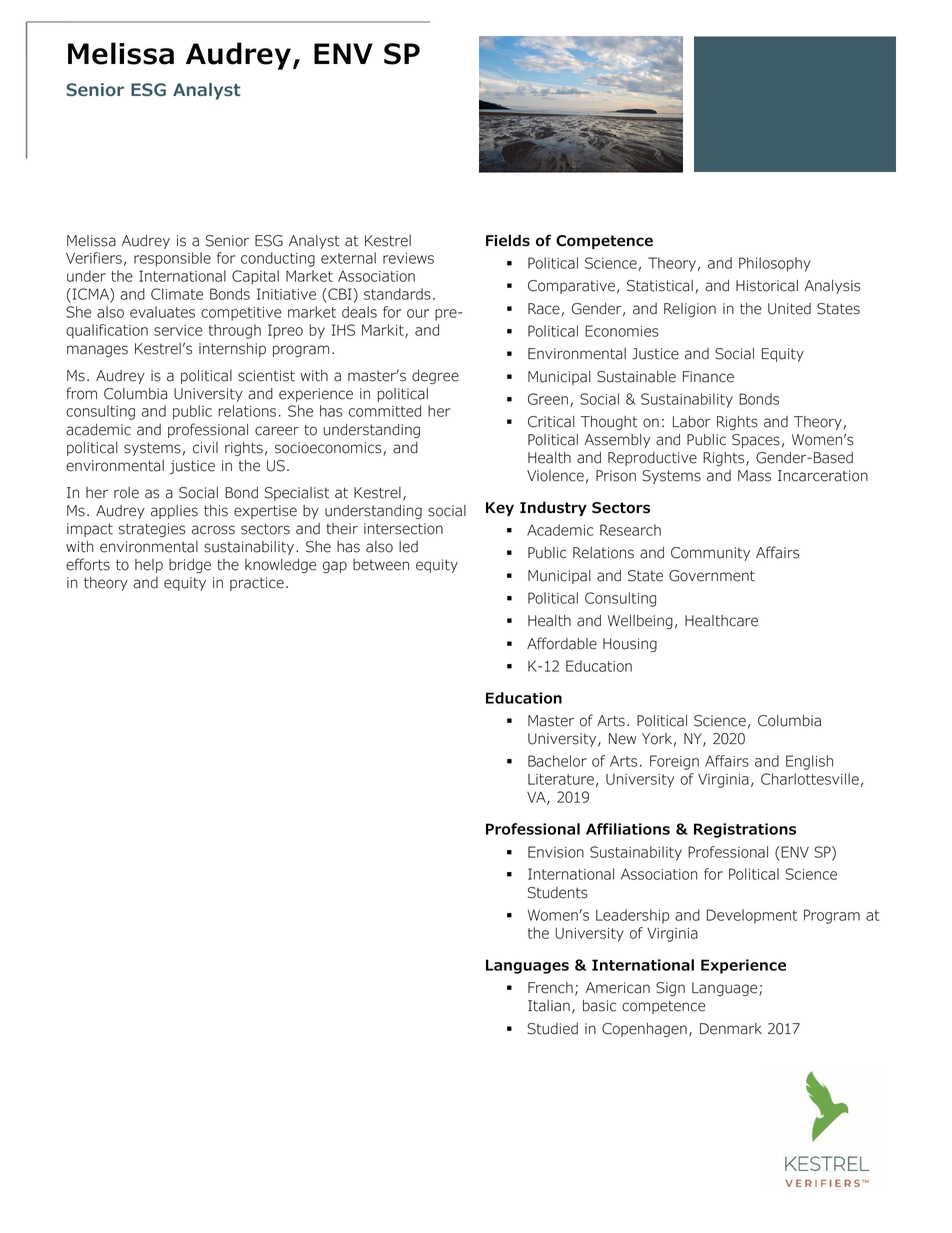 Image resolution: width=952 pixels, height=1233 pixels. Describe the element at coordinates (775, 264) in the screenshot. I see `Philosophy` at that location.
